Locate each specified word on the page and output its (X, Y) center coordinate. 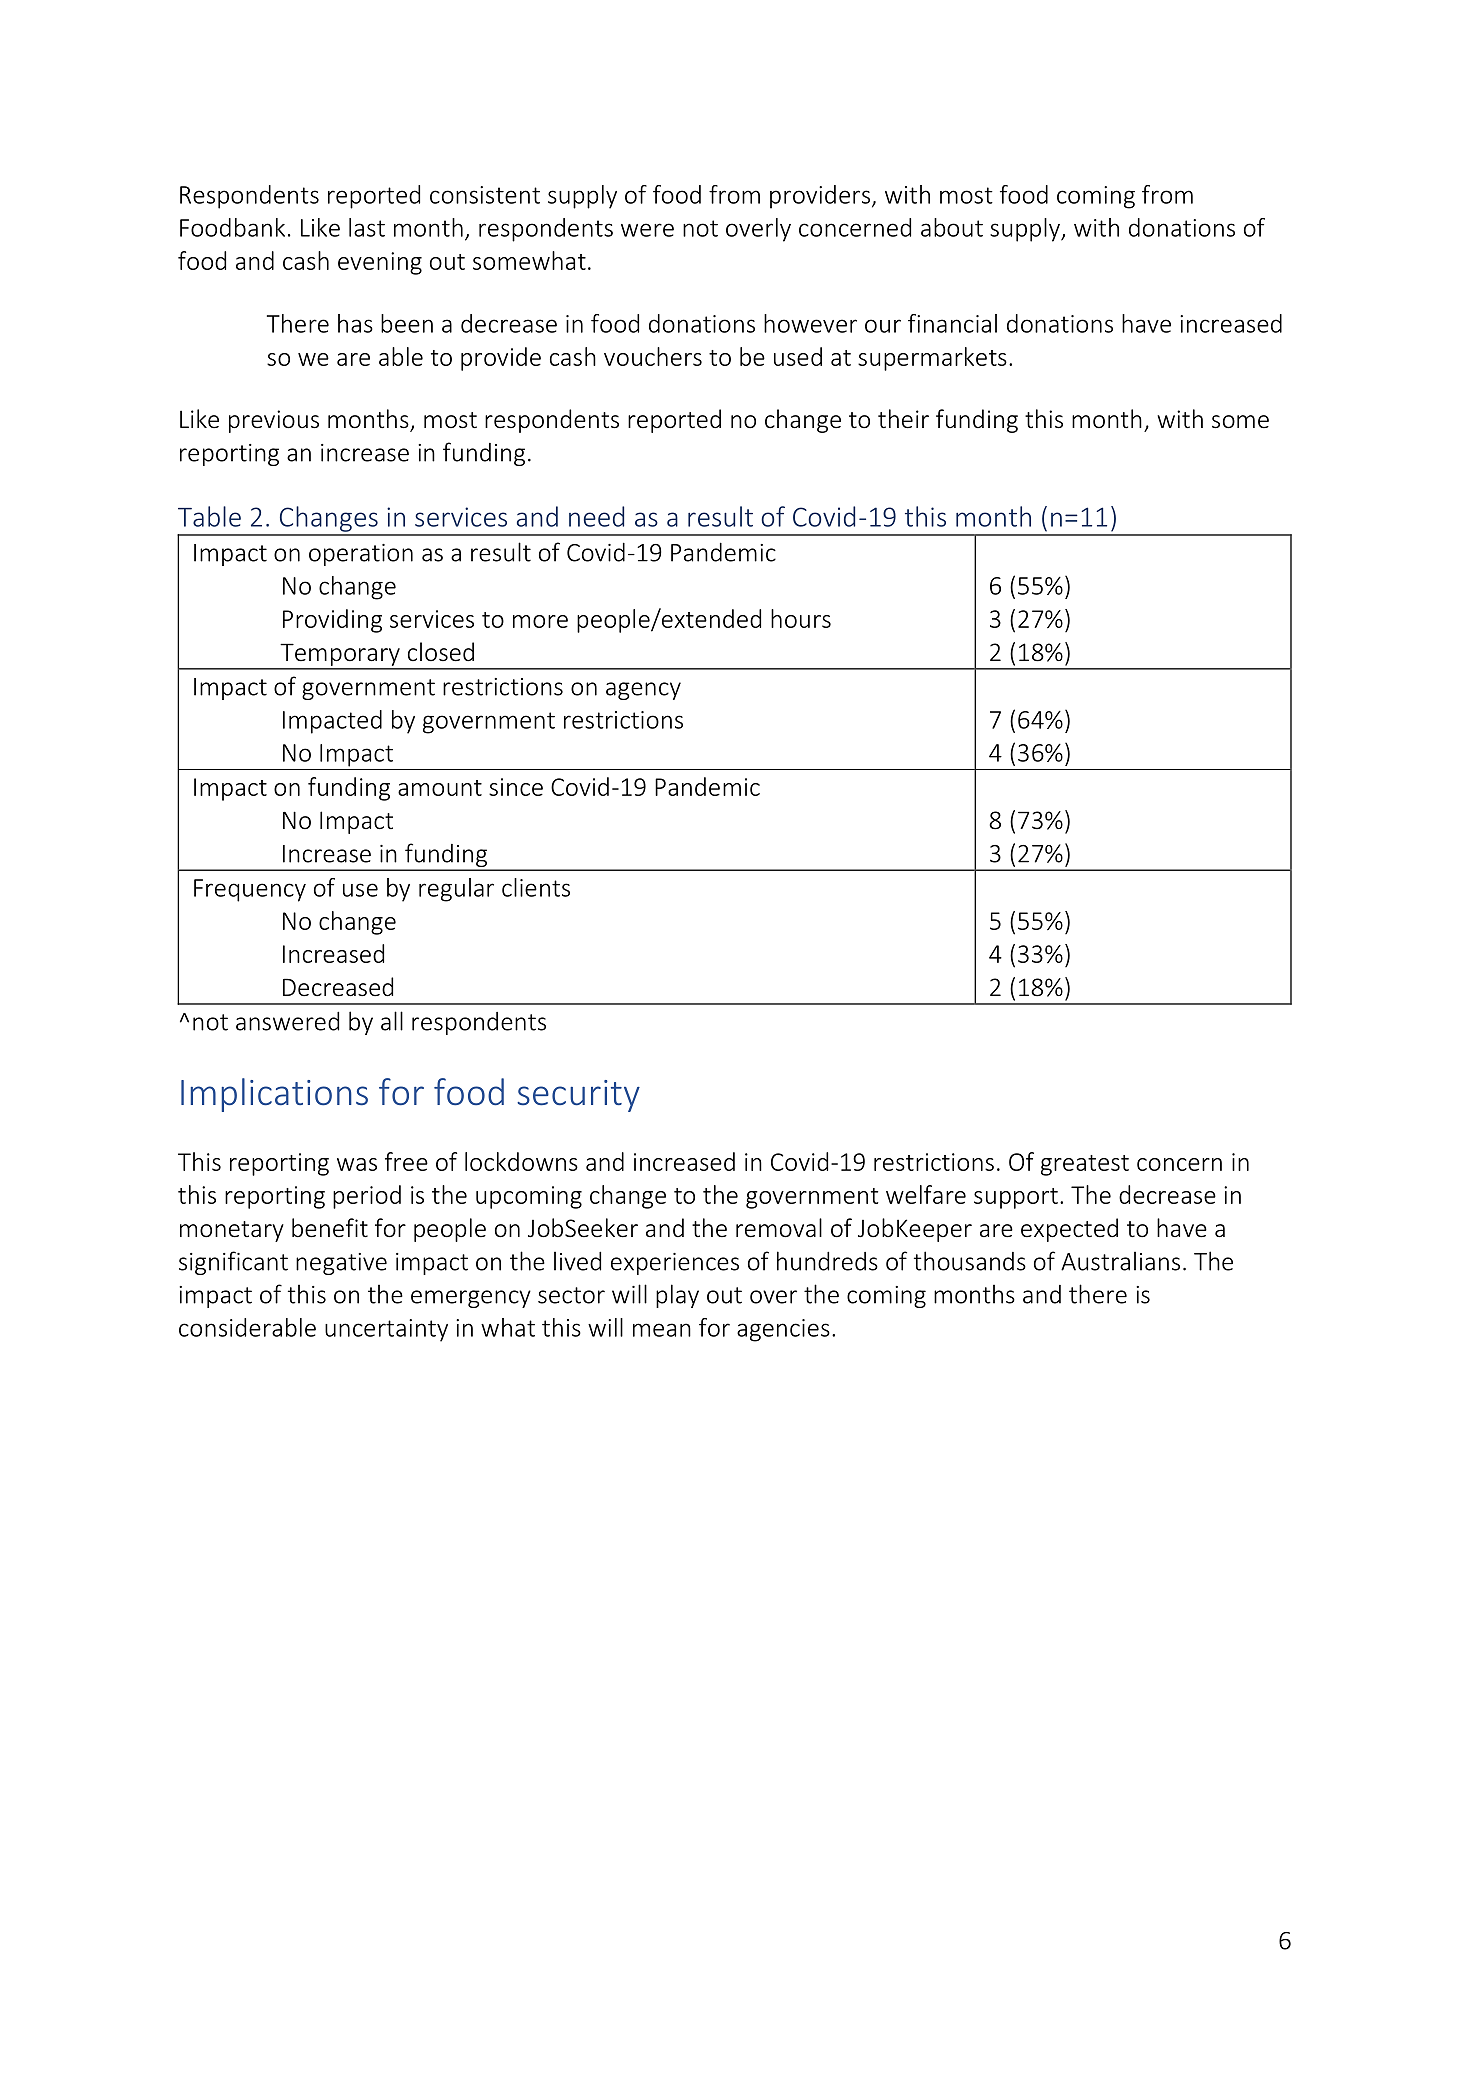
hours (801, 618)
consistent (485, 195)
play (677, 1296)
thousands (970, 1261)
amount (440, 788)
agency (643, 691)
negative (341, 1264)
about (952, 227)
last (367, 227)
